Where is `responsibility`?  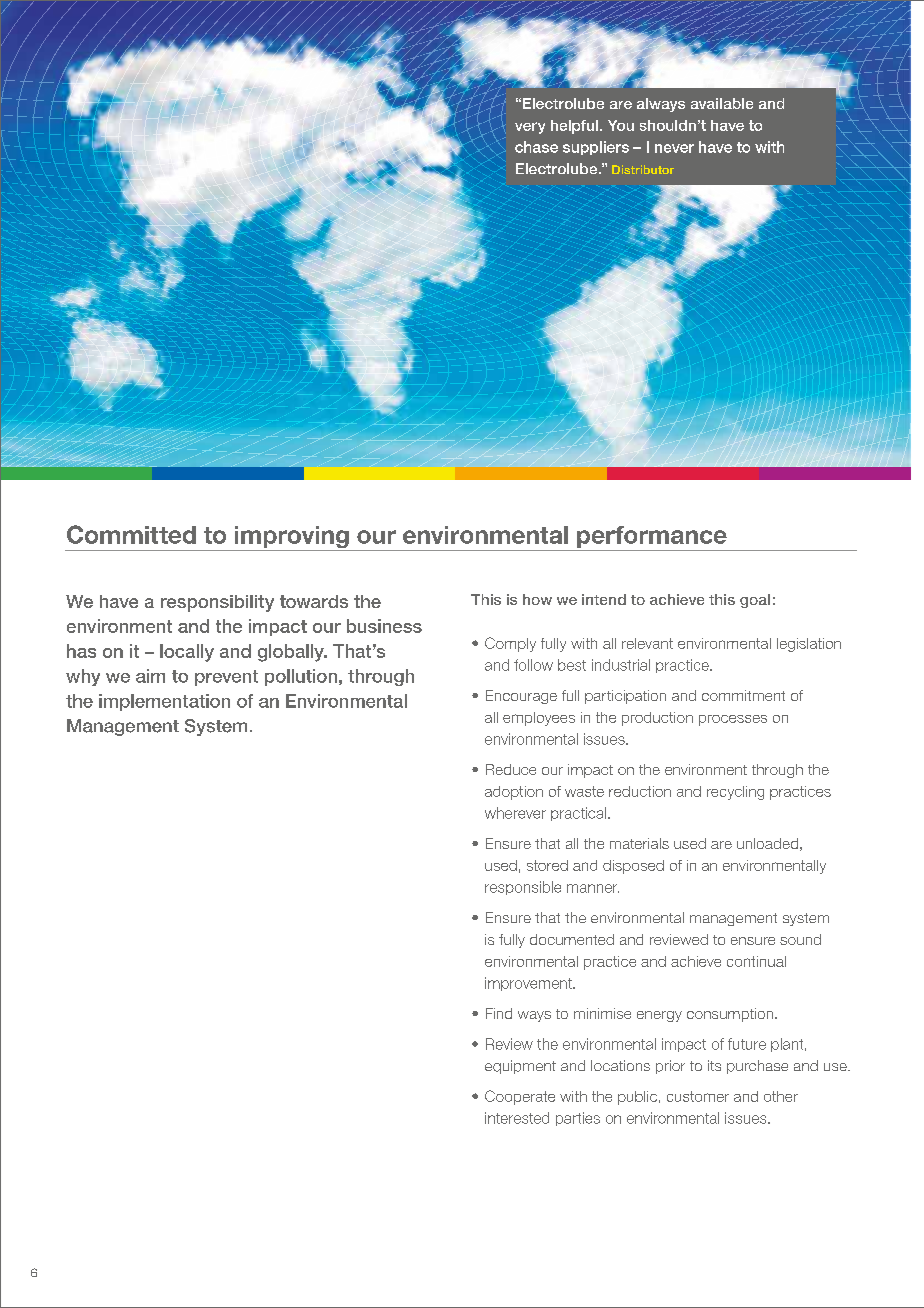
responsibility is located at coordinates (217, 603).
